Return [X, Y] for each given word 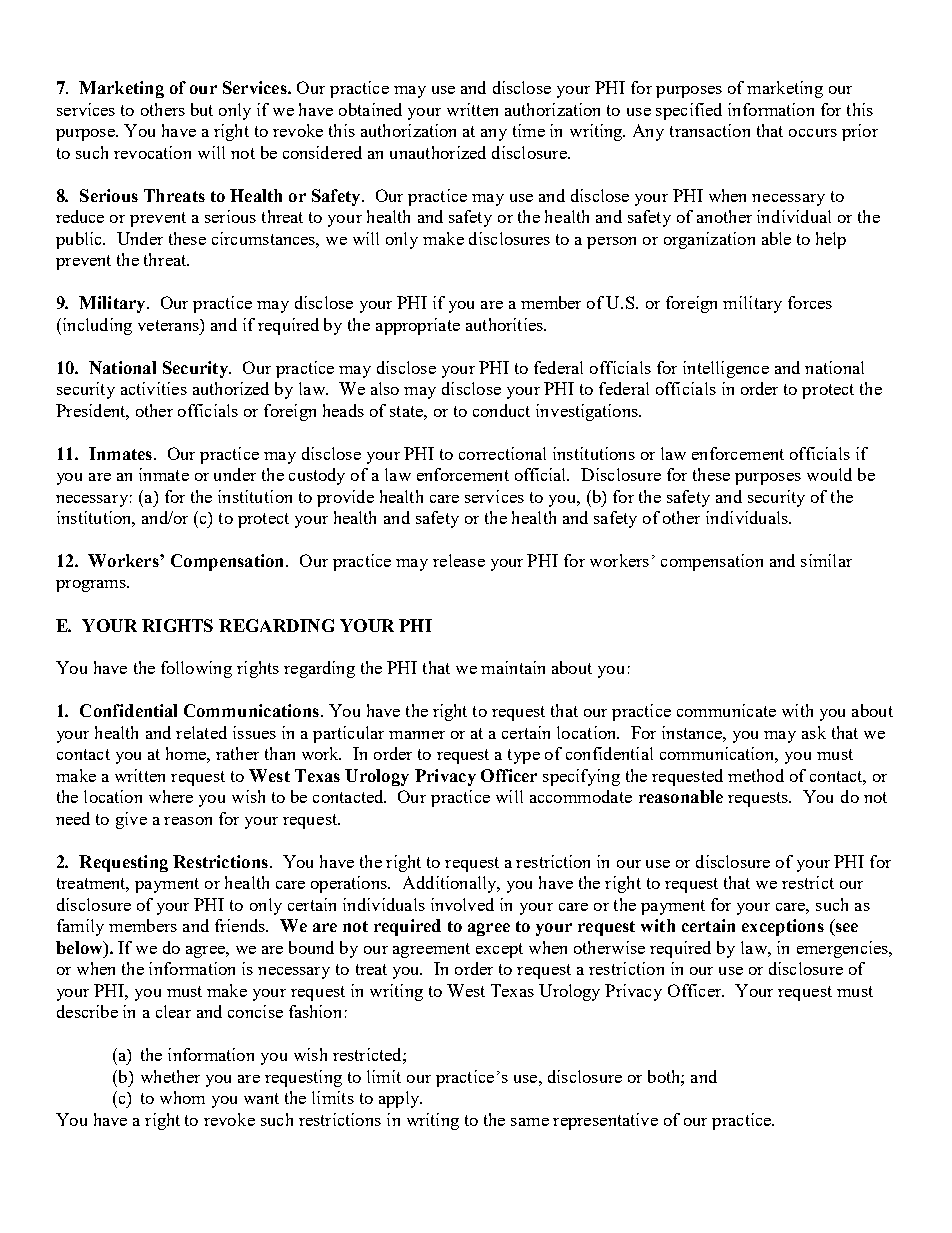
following [196, 669]
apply [400, 1099]
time [529, 130]
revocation [152, 152]
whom [182, 1097]
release [459, 560]
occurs [813, 133]
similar [826, 560]
